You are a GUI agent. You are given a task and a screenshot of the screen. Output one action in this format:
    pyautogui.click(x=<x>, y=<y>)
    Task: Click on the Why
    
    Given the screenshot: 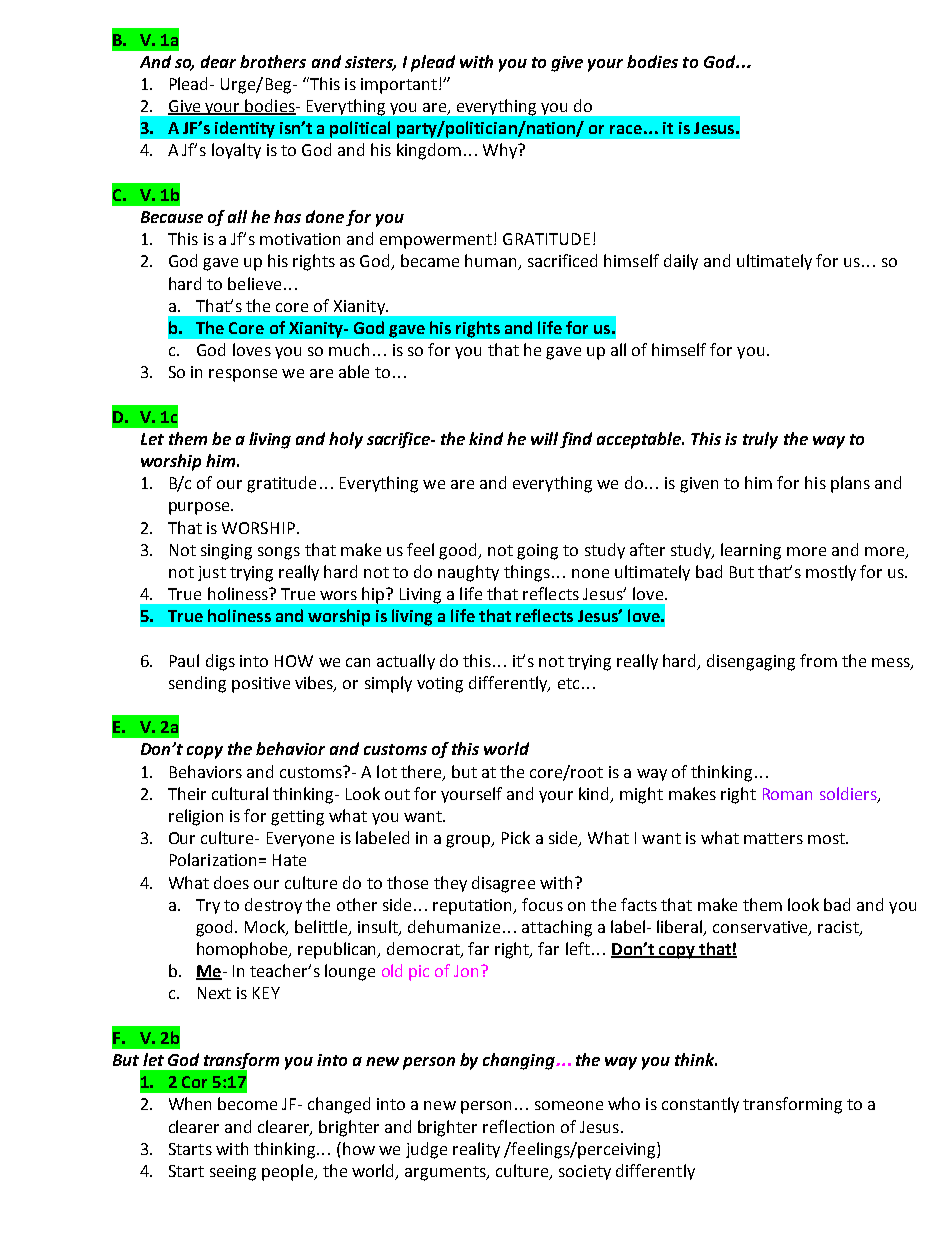 What is the action you would take?
    pyautogui.click(x=501, y=151)
